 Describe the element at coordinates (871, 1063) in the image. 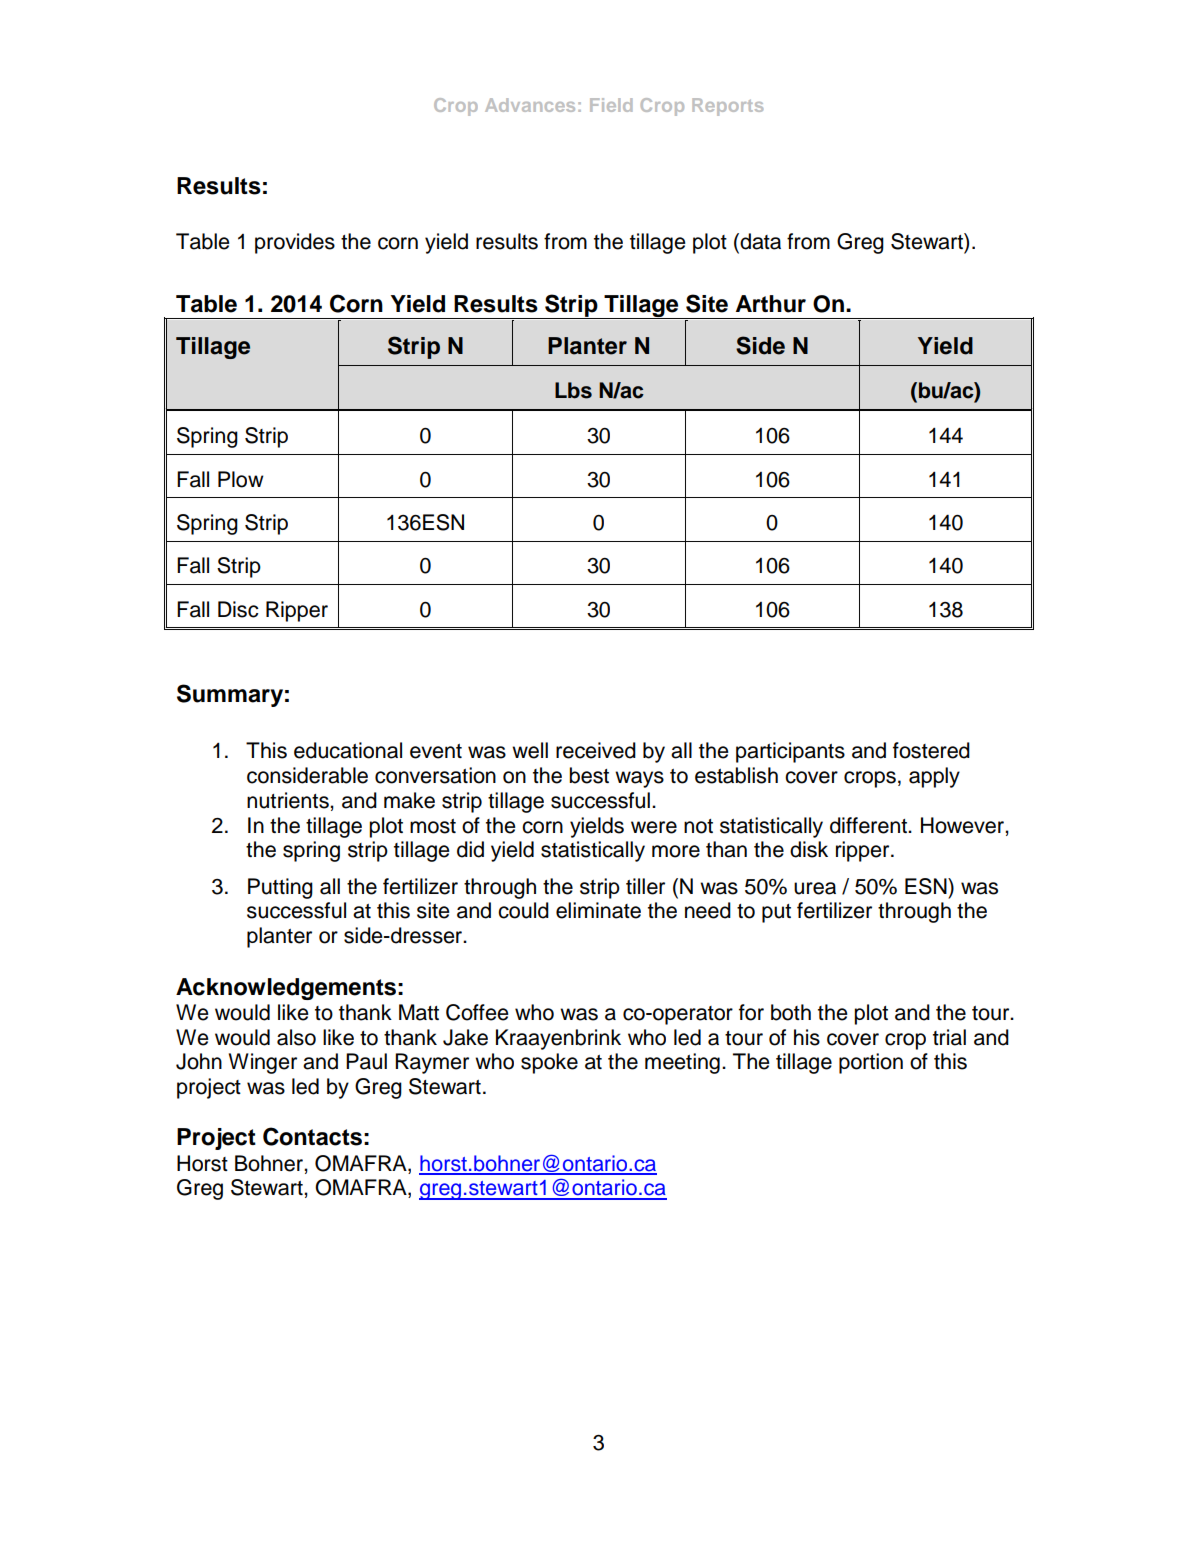

I see `portion` at that location.
